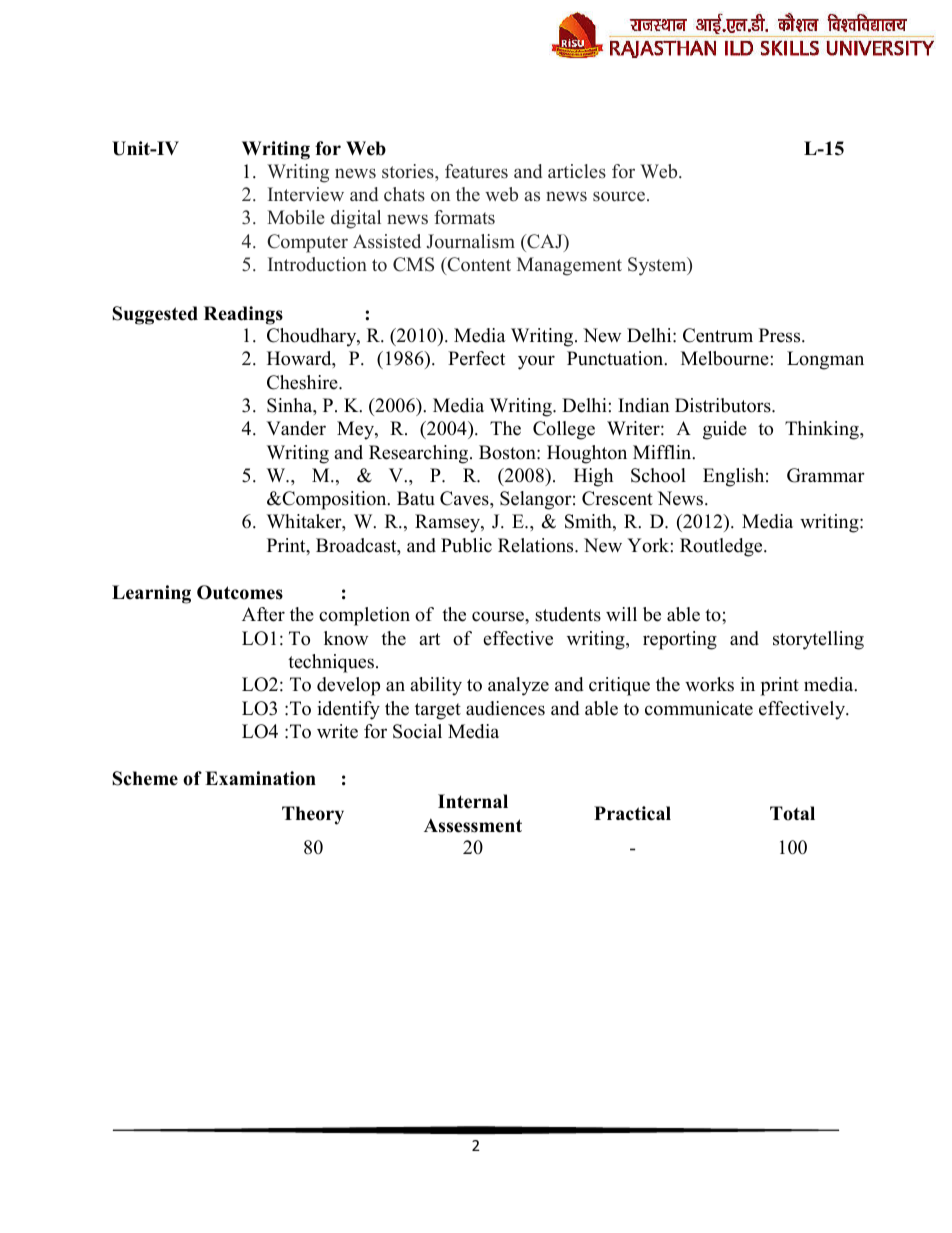  I want to click on Interview, so click(306, 194).
